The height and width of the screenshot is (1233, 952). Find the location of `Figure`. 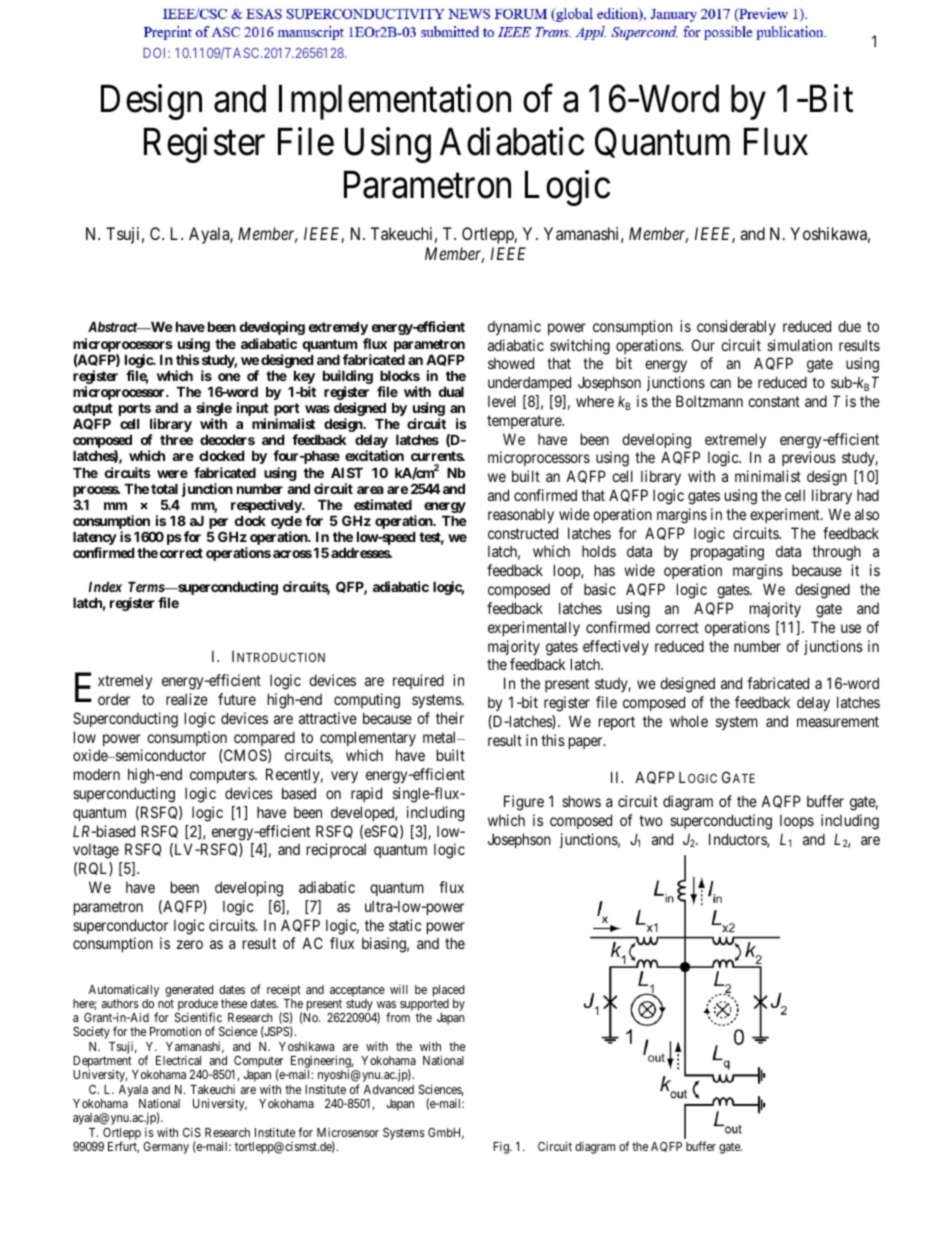

Figure is located at coordinates (524, 803).
